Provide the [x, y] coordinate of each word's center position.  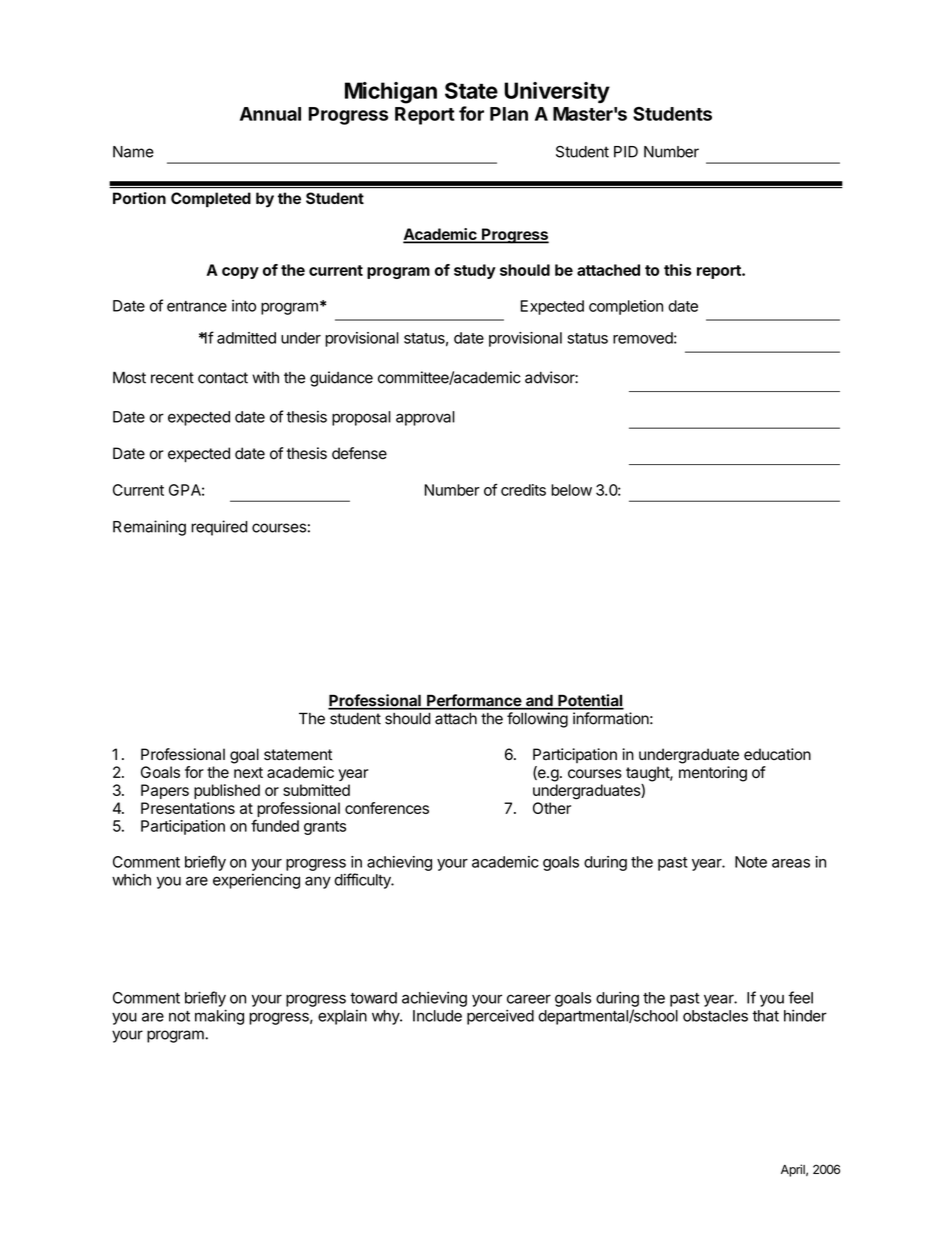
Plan [509, 114]
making [219, 1017]
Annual [270, 114]
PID [626, 152]
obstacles [715, 1016]
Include [437, 1016]
